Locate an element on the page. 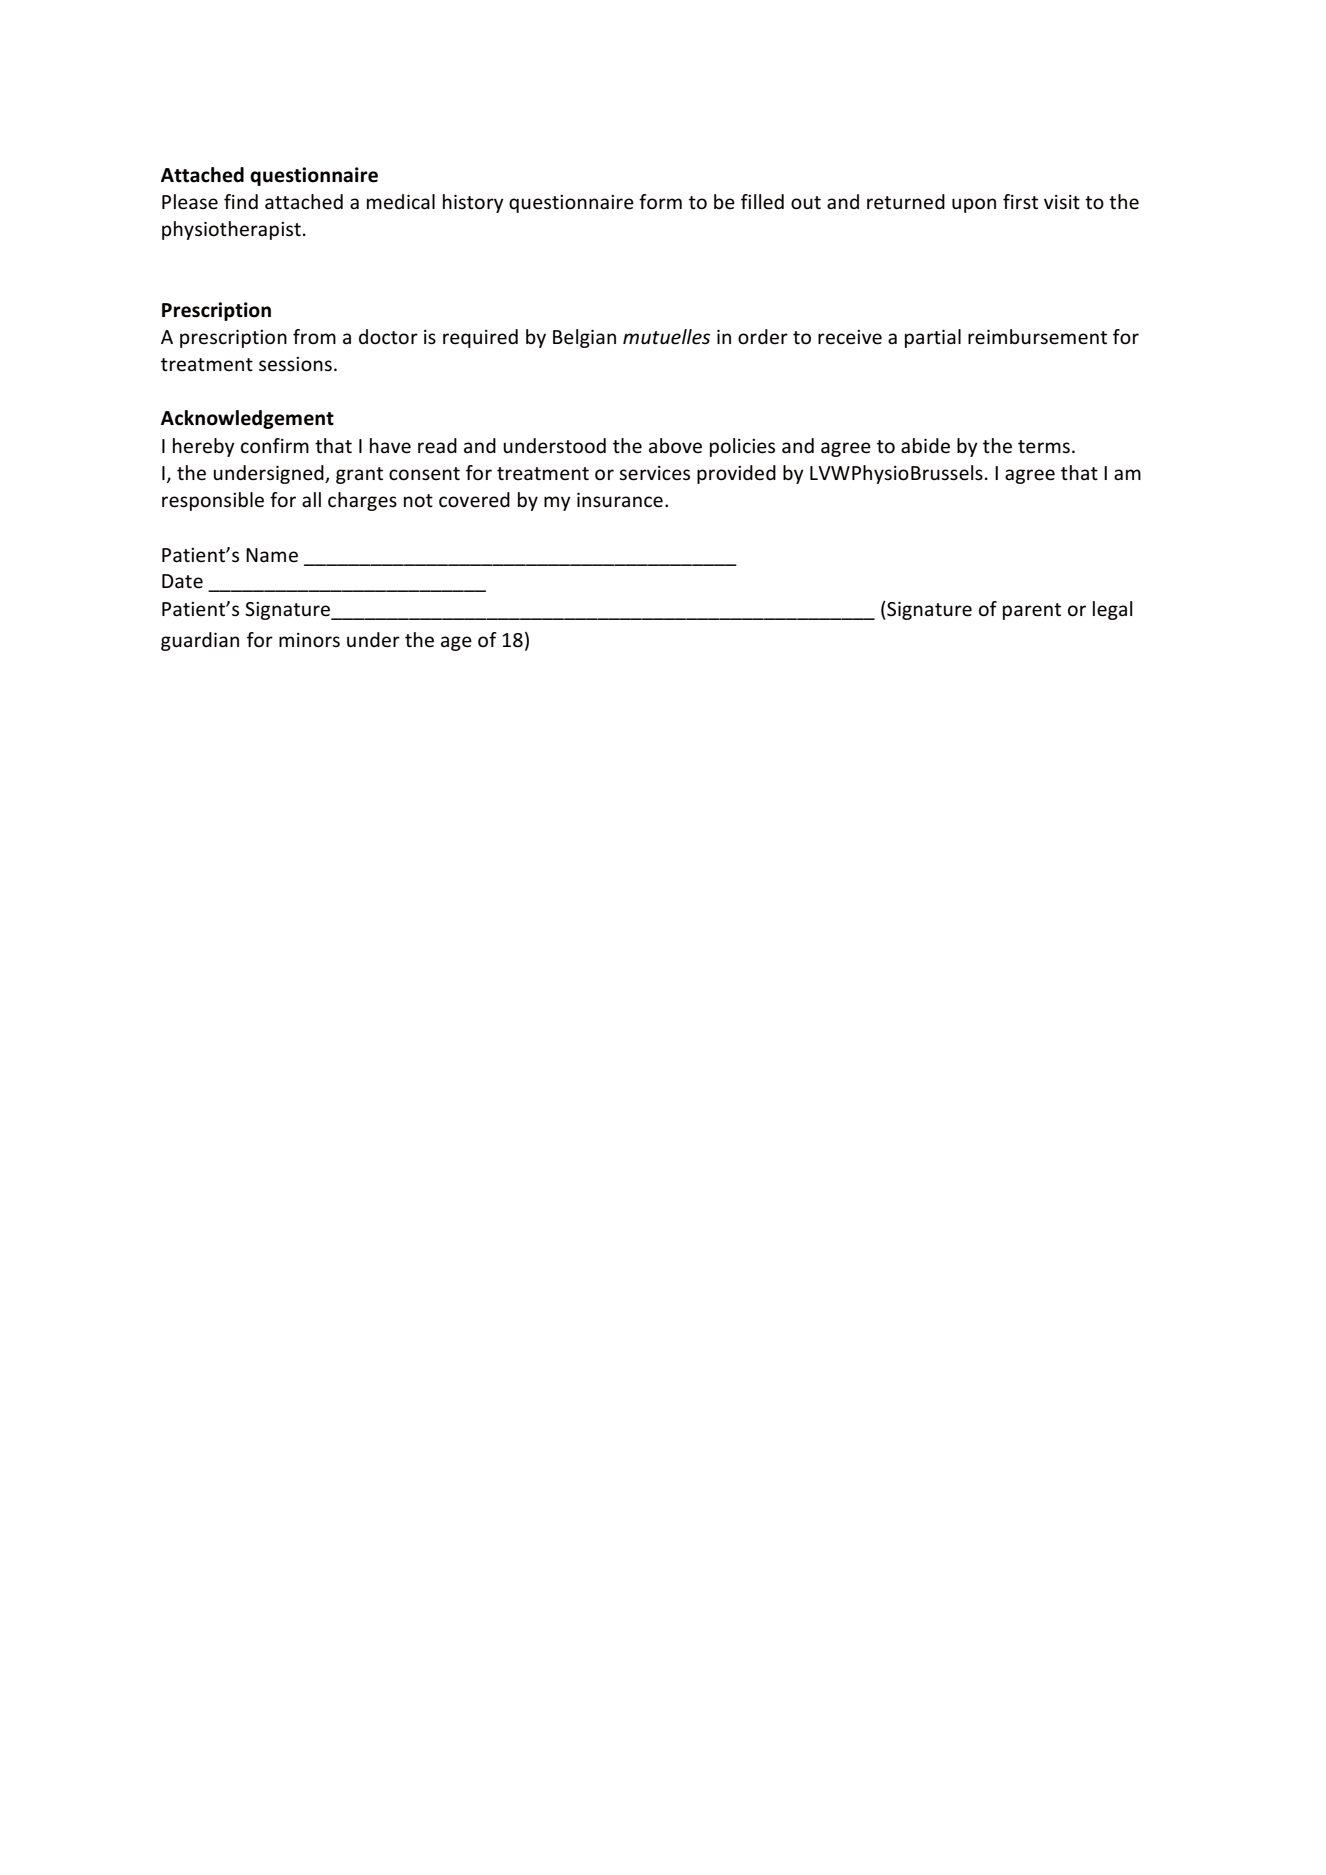 The width and height of the document is (1326, 1875). find is located at coordinates (241, 202).
